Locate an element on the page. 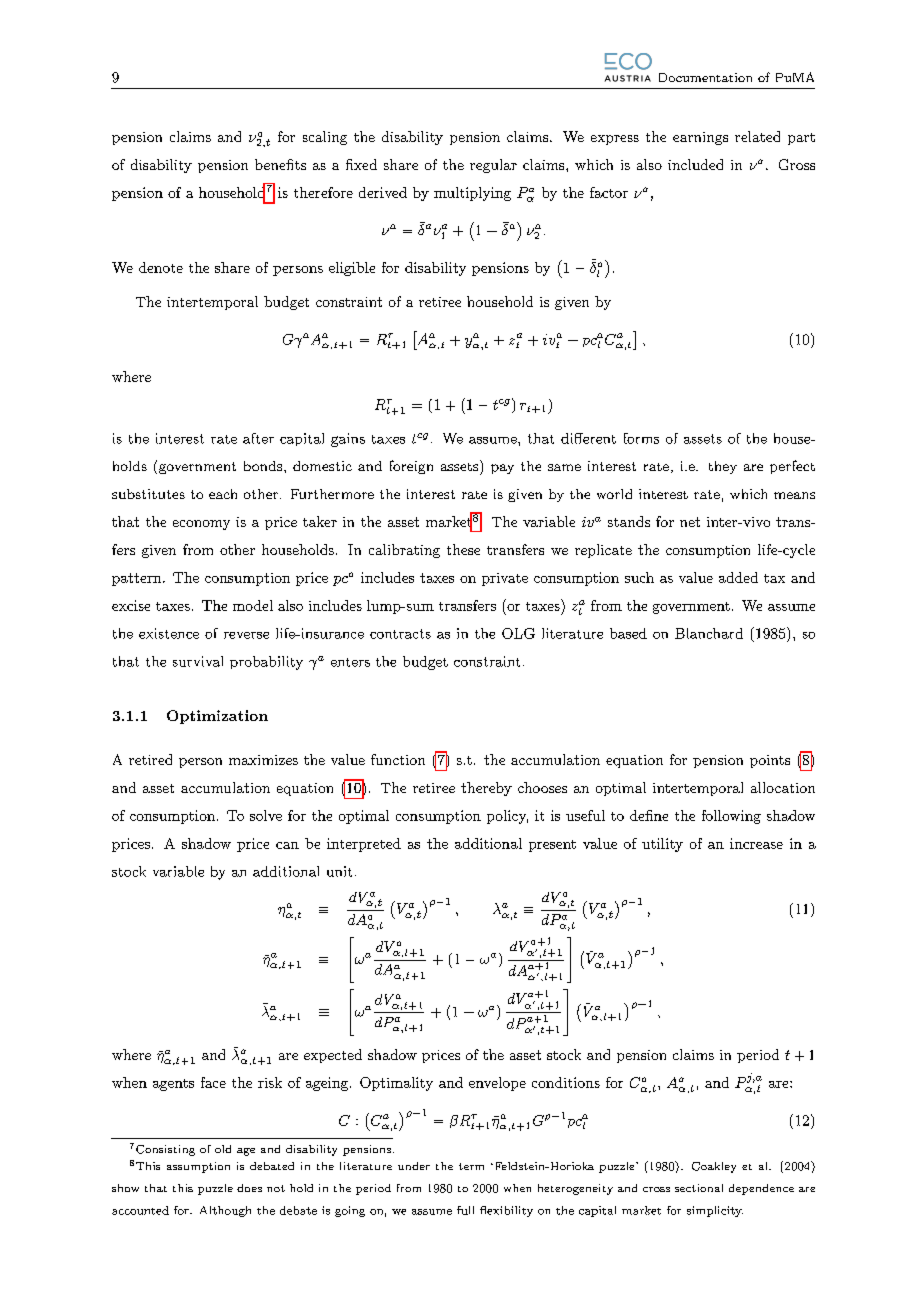 This document has height=1308, width=924. solve is located at coordinates (266, 815).
